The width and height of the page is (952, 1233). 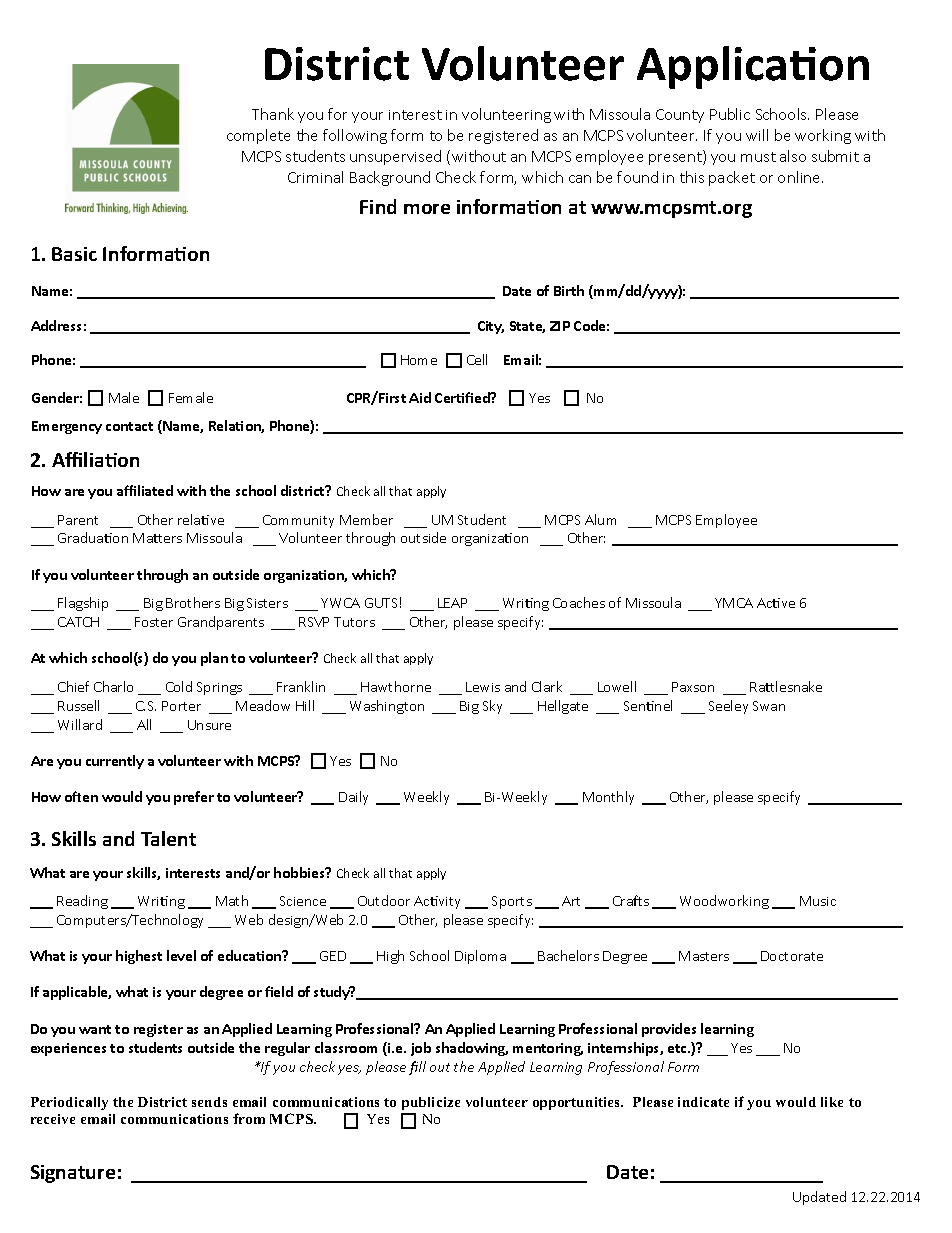 I want to click on LEAP, so click(x=452, y=603).
